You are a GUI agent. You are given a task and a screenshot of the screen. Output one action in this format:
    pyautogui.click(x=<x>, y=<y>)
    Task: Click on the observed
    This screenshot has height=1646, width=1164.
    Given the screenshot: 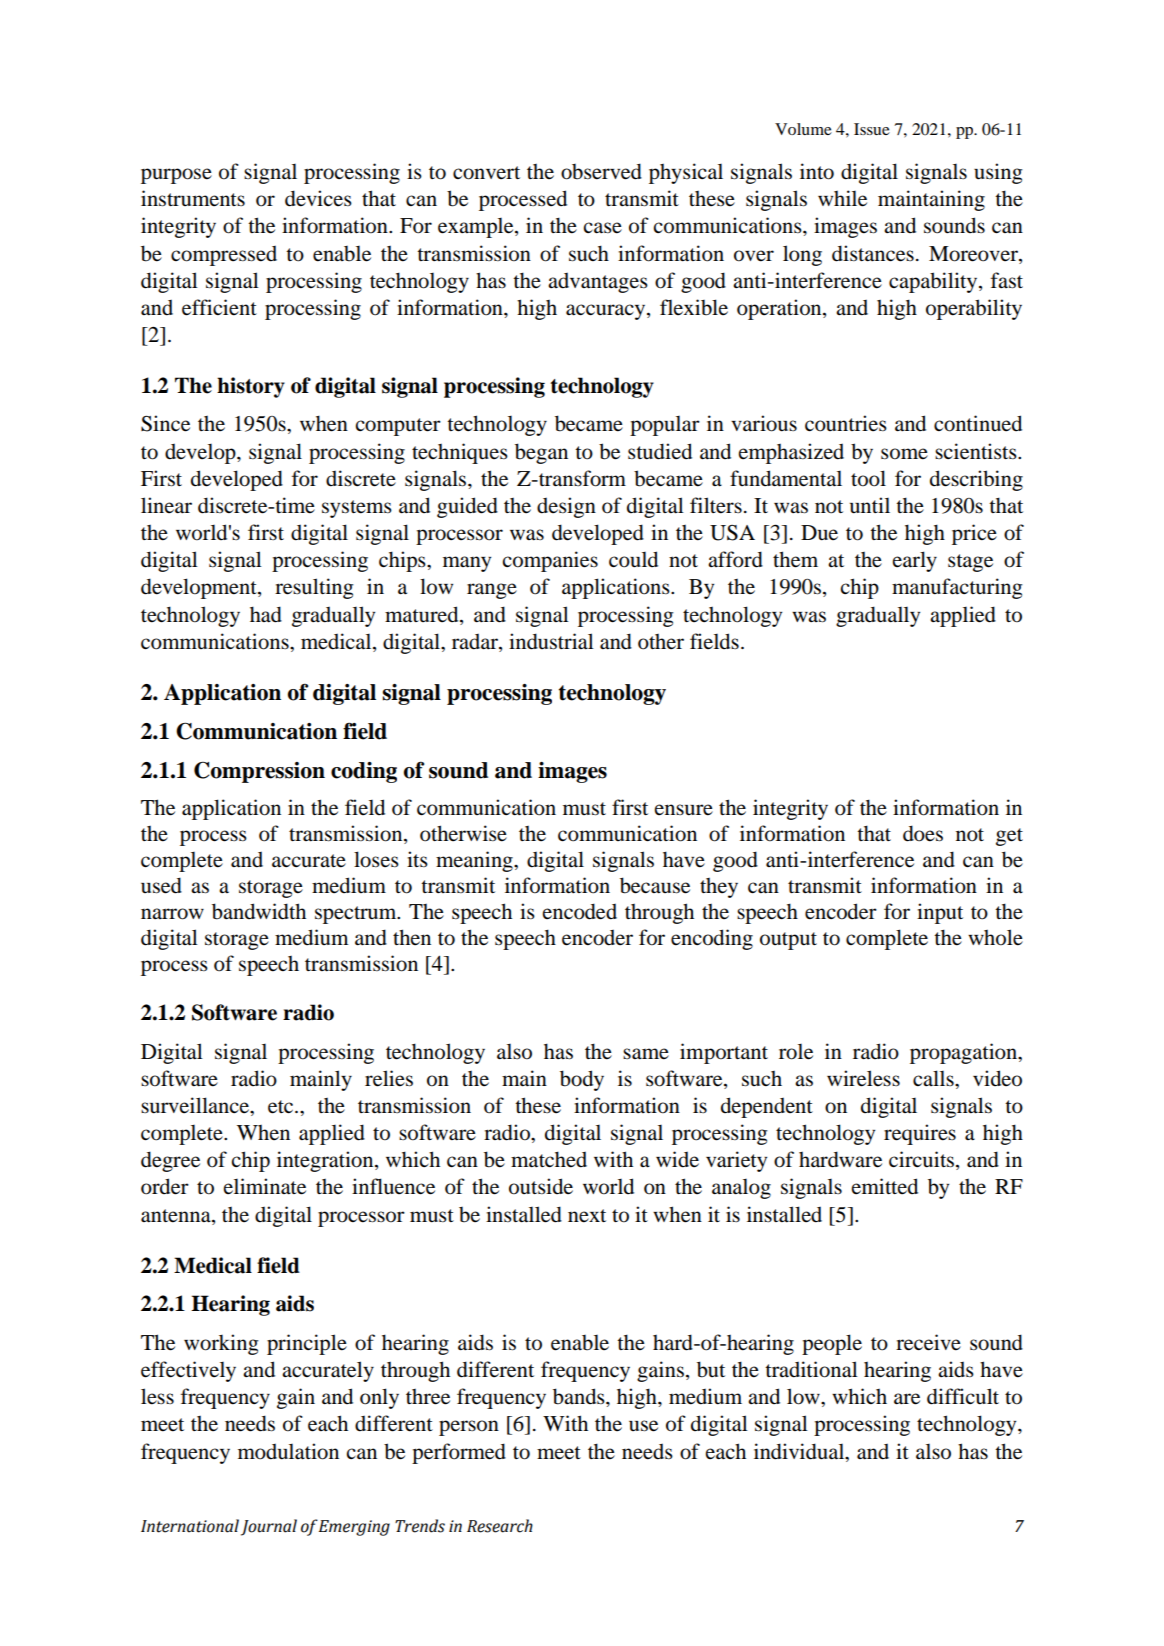 What is the action you would take?
    pyautogui.click(x=601, y=171)
